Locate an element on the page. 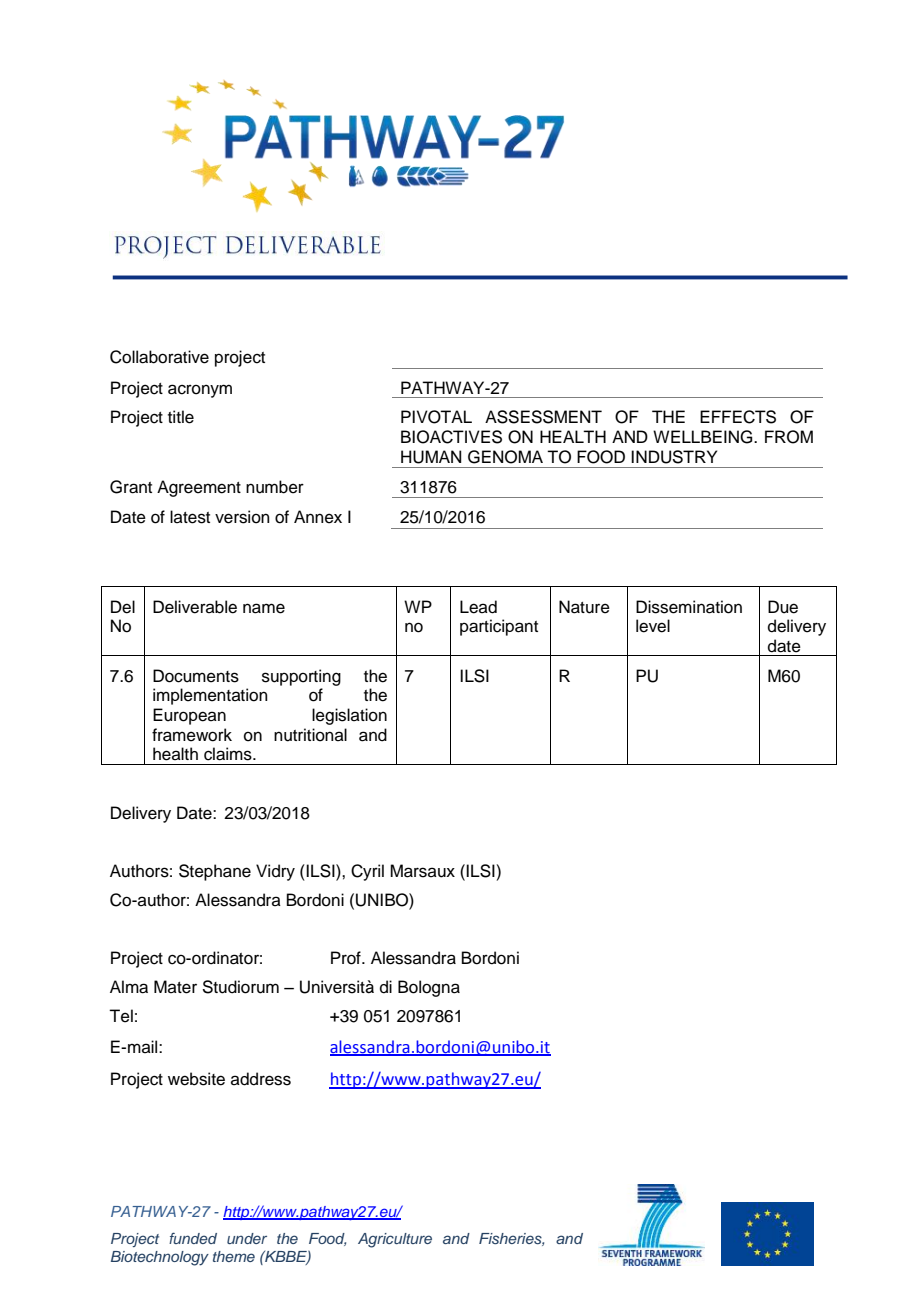  Cyril is located at coordinates (367, 872).
